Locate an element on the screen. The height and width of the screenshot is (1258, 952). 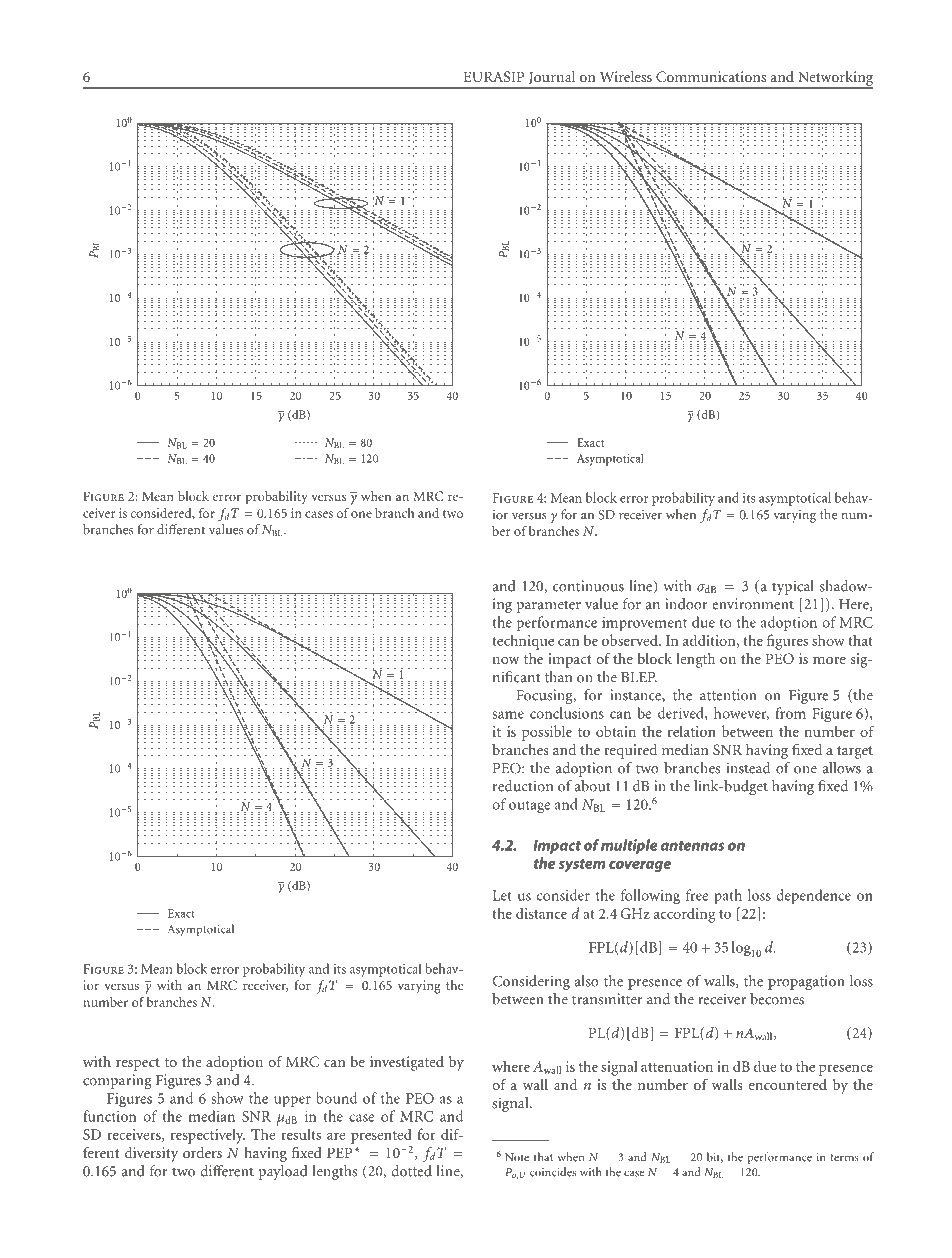
Note is located at coordinates (517, 1157).
